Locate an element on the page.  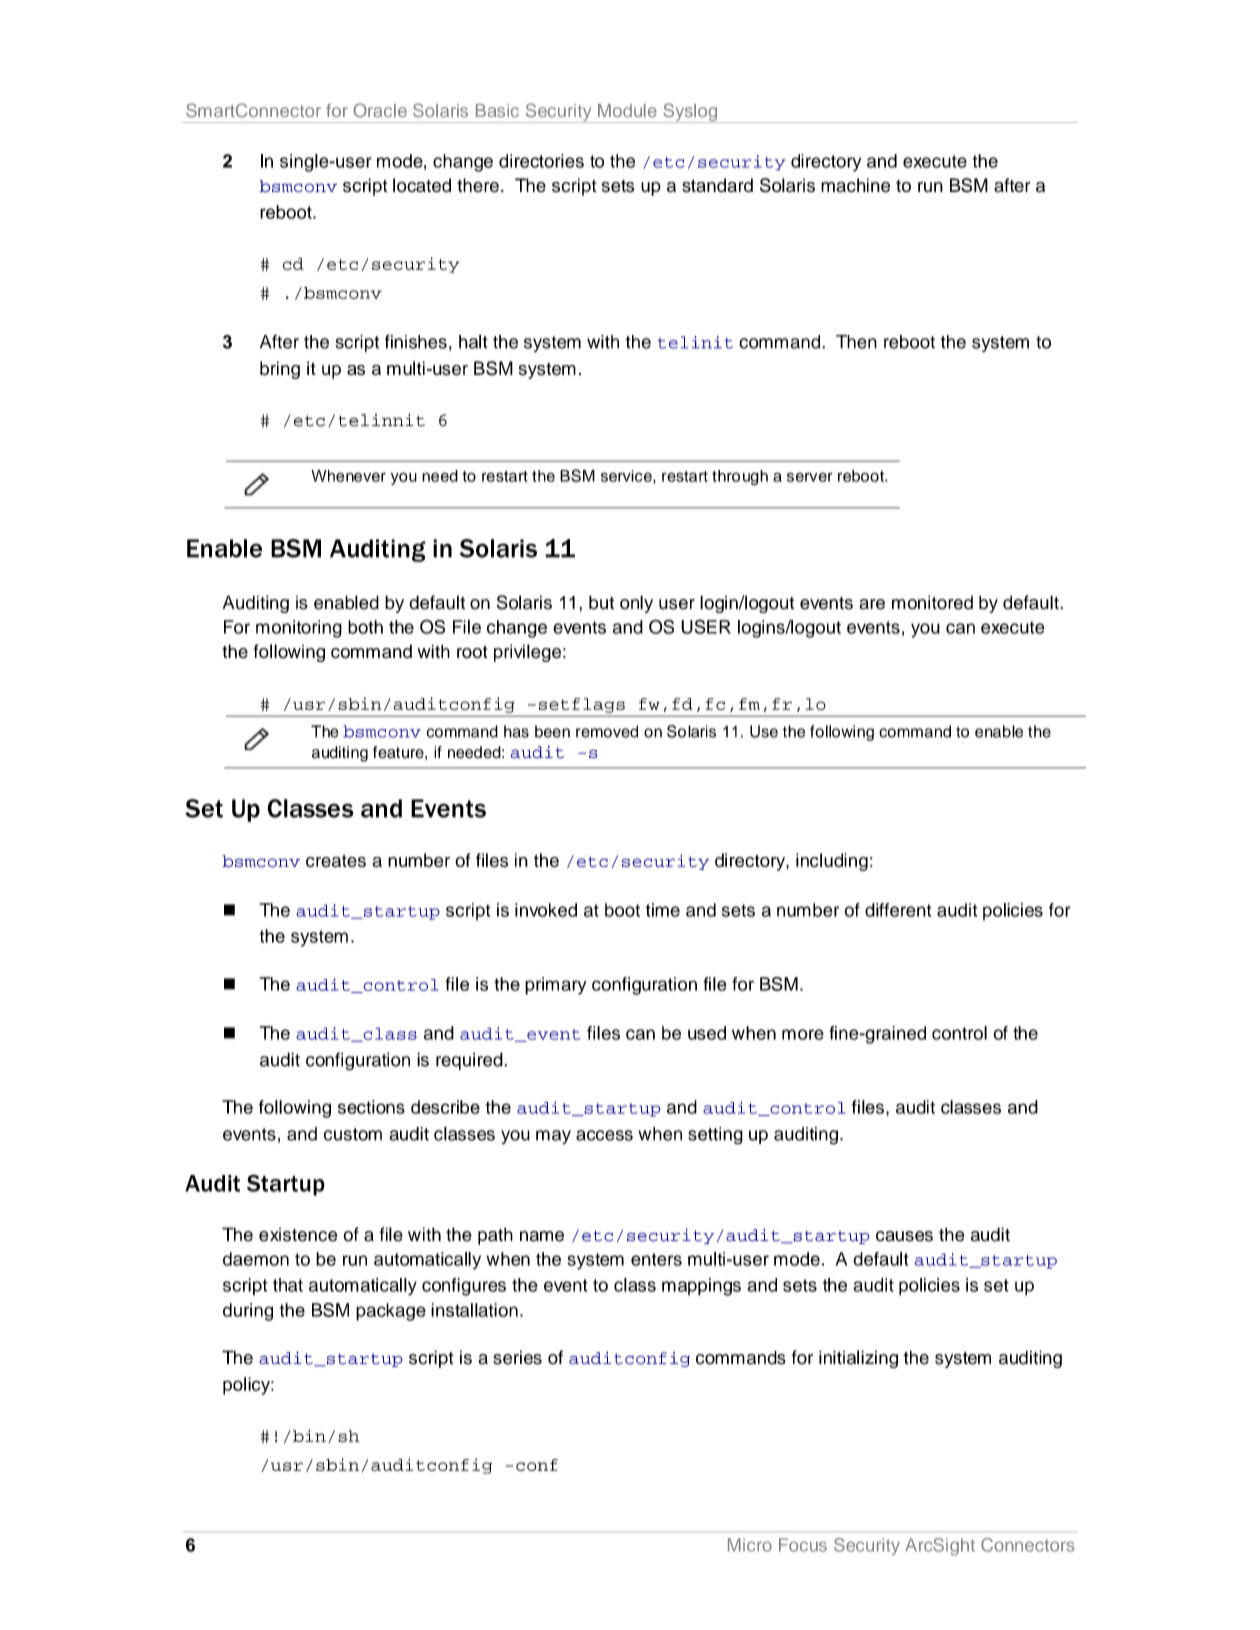
only is located at coordinates (636, 604).
